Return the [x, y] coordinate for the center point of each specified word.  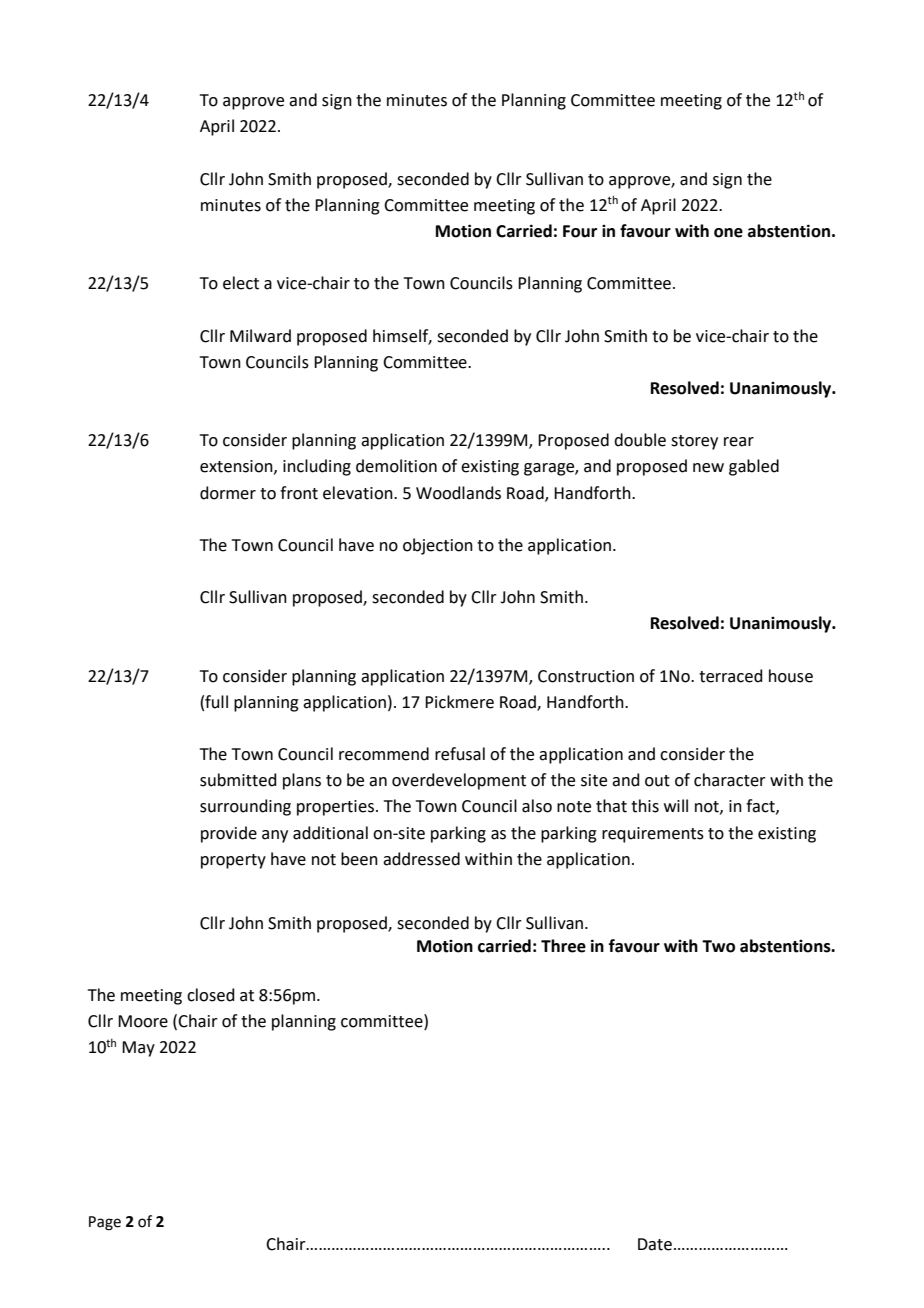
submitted [238, 780]
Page [105, 1223]
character [730, 780]
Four [580, 231]
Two [718, 946]
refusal [460, 754]
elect [241, 283]
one [728, 233]
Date [655, 1244]
